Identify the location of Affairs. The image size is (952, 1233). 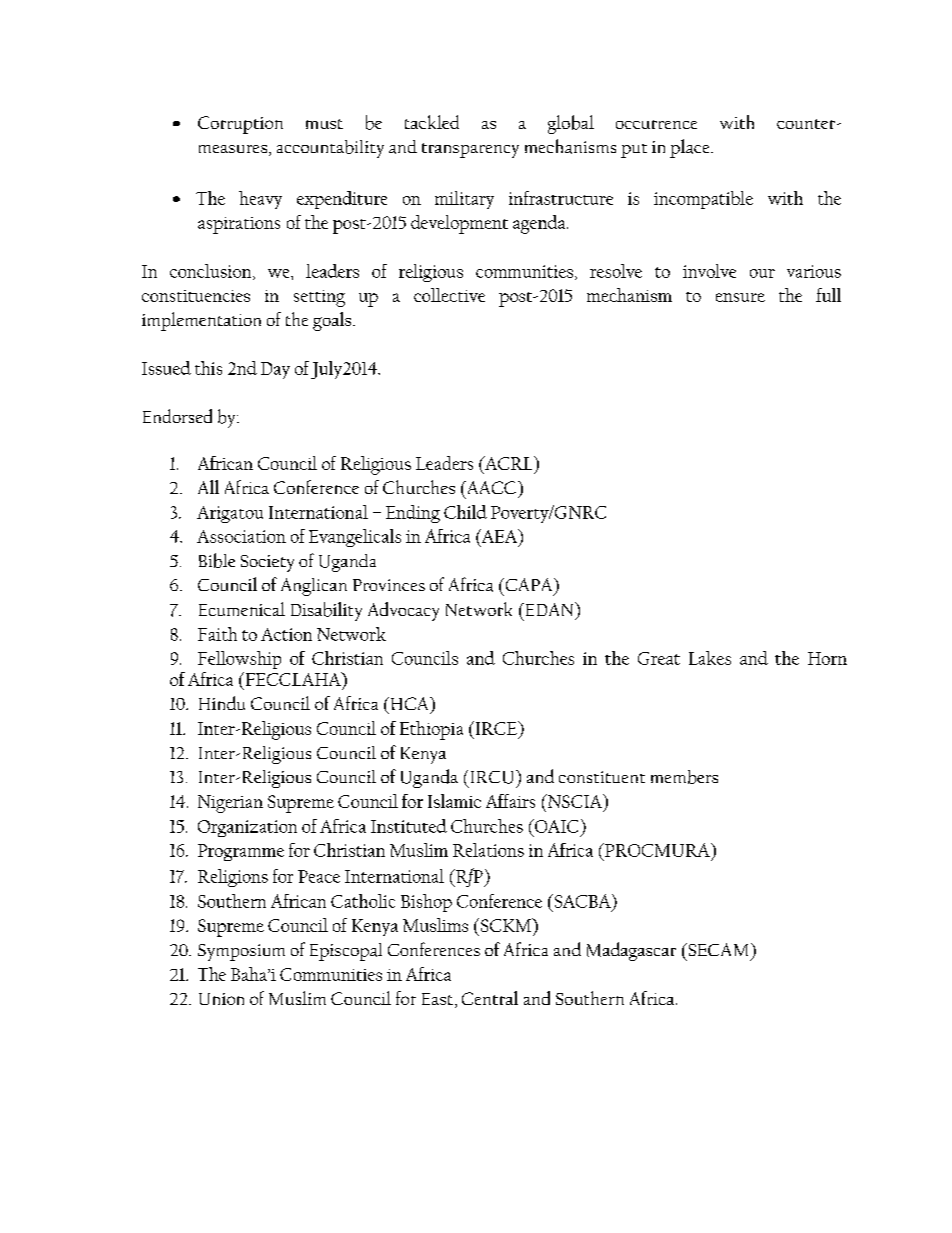
(510, 801).
